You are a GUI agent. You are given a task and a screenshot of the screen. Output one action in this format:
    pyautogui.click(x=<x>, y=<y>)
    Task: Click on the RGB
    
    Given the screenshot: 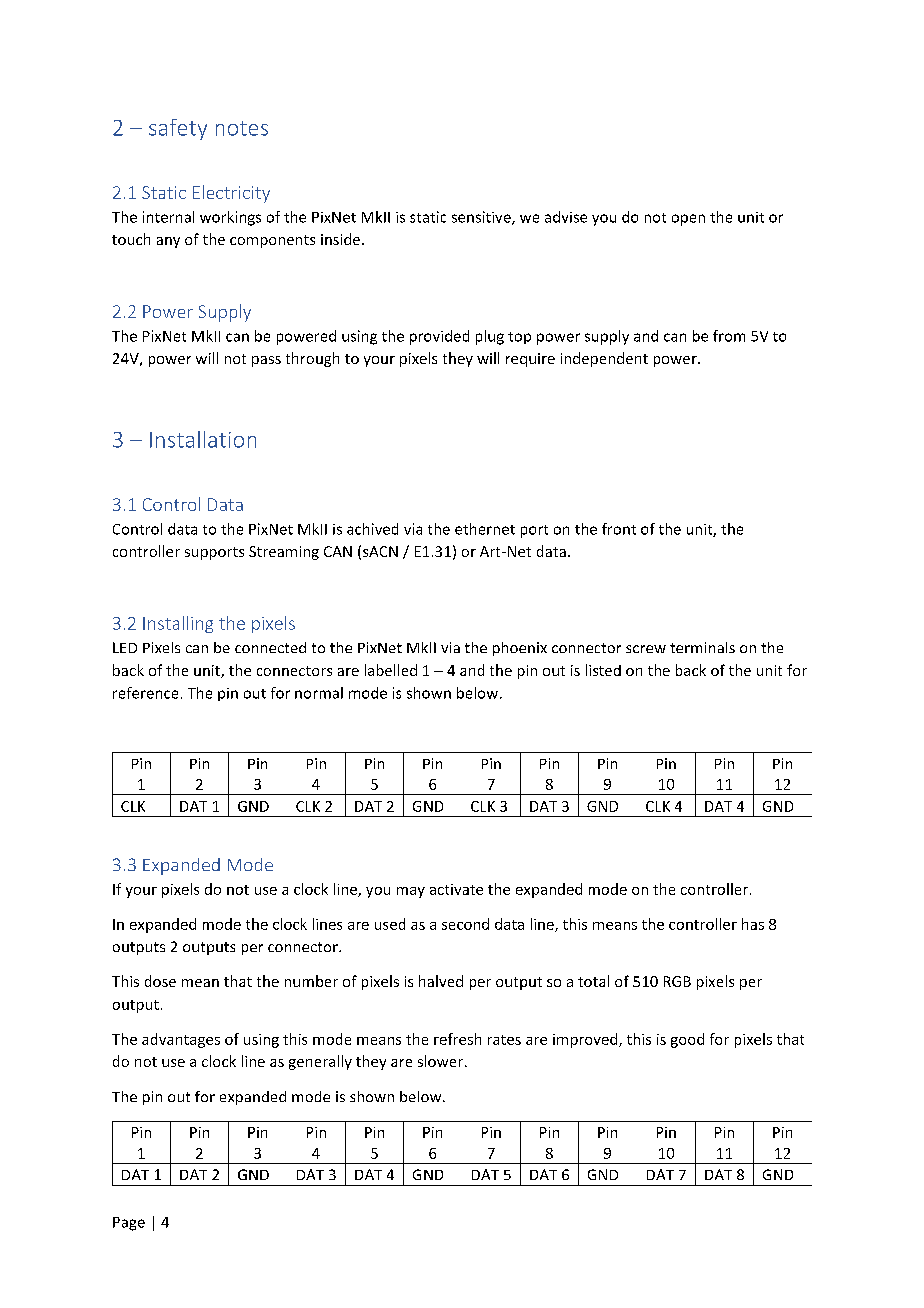 What is the action you would take?
    pyautogui.click(x=677, y=981)
